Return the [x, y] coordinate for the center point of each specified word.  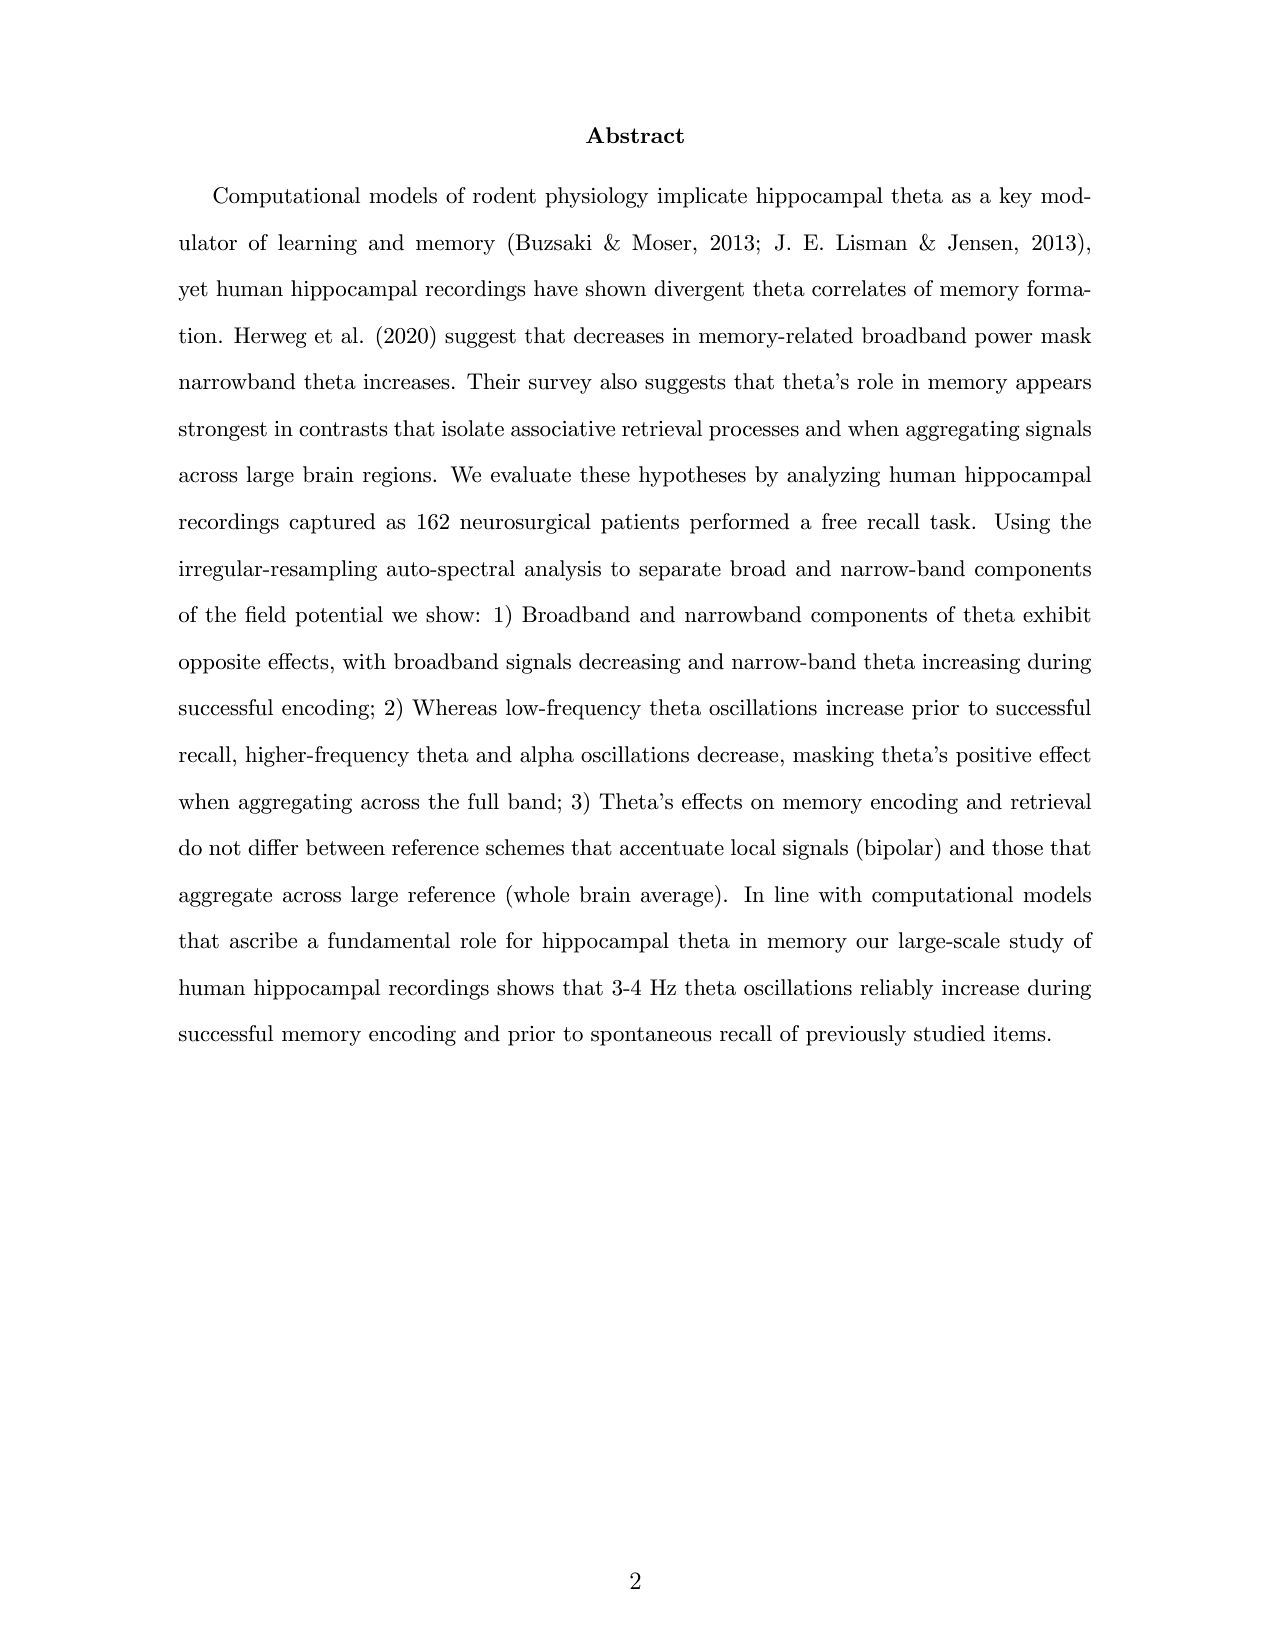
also [618, 381]
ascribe [263, 940]
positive [993, 757]
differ [273, 847]
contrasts [343, 429]
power [1004, 340]
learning [317, 244]
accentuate [672, 848]
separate [680, 571]
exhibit [1057, 614]
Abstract [635, 135]
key [1015, 197]
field [265, 614]
